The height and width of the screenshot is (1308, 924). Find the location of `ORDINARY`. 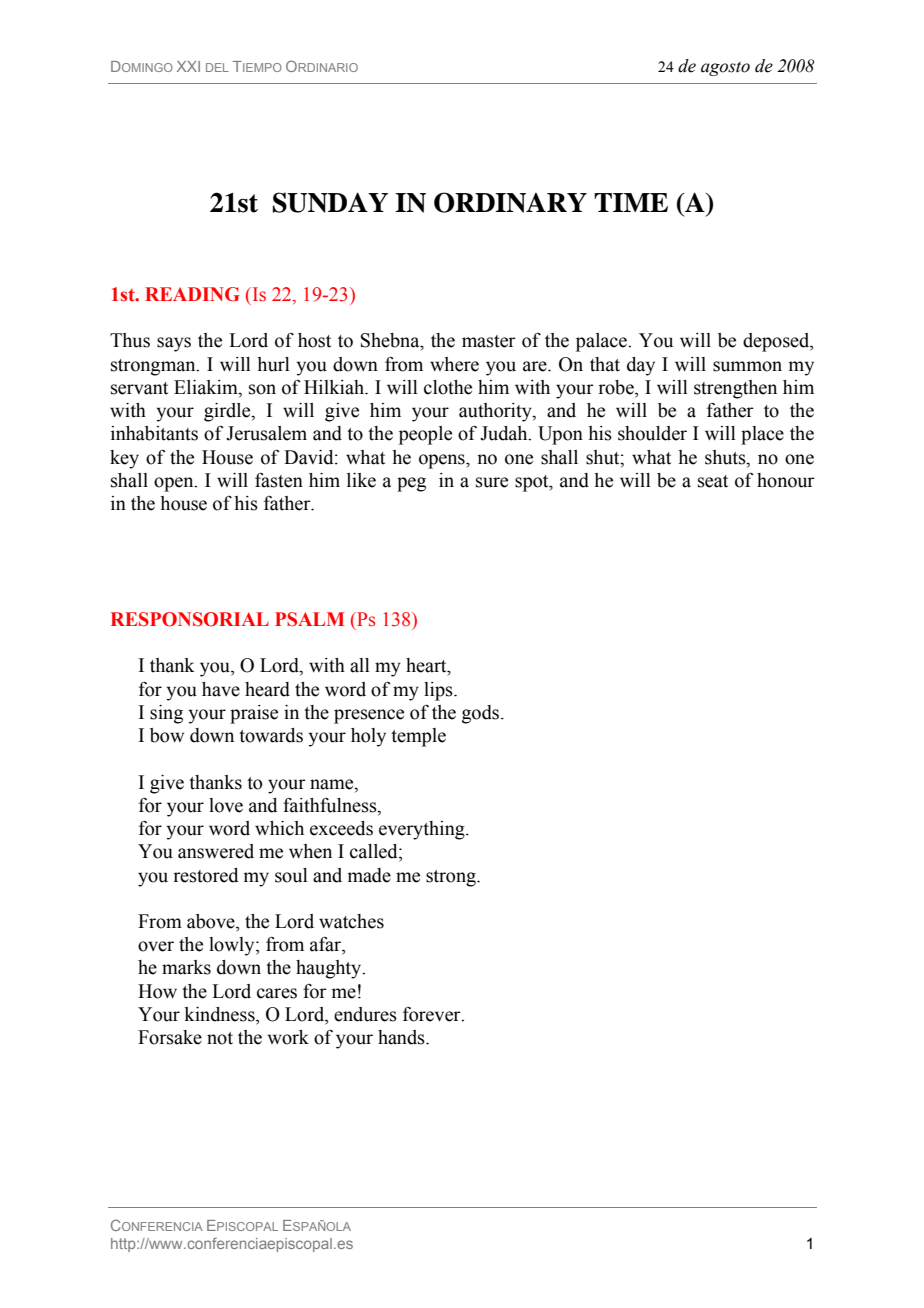

ORDINARY is located at coordinates (510, 202).
